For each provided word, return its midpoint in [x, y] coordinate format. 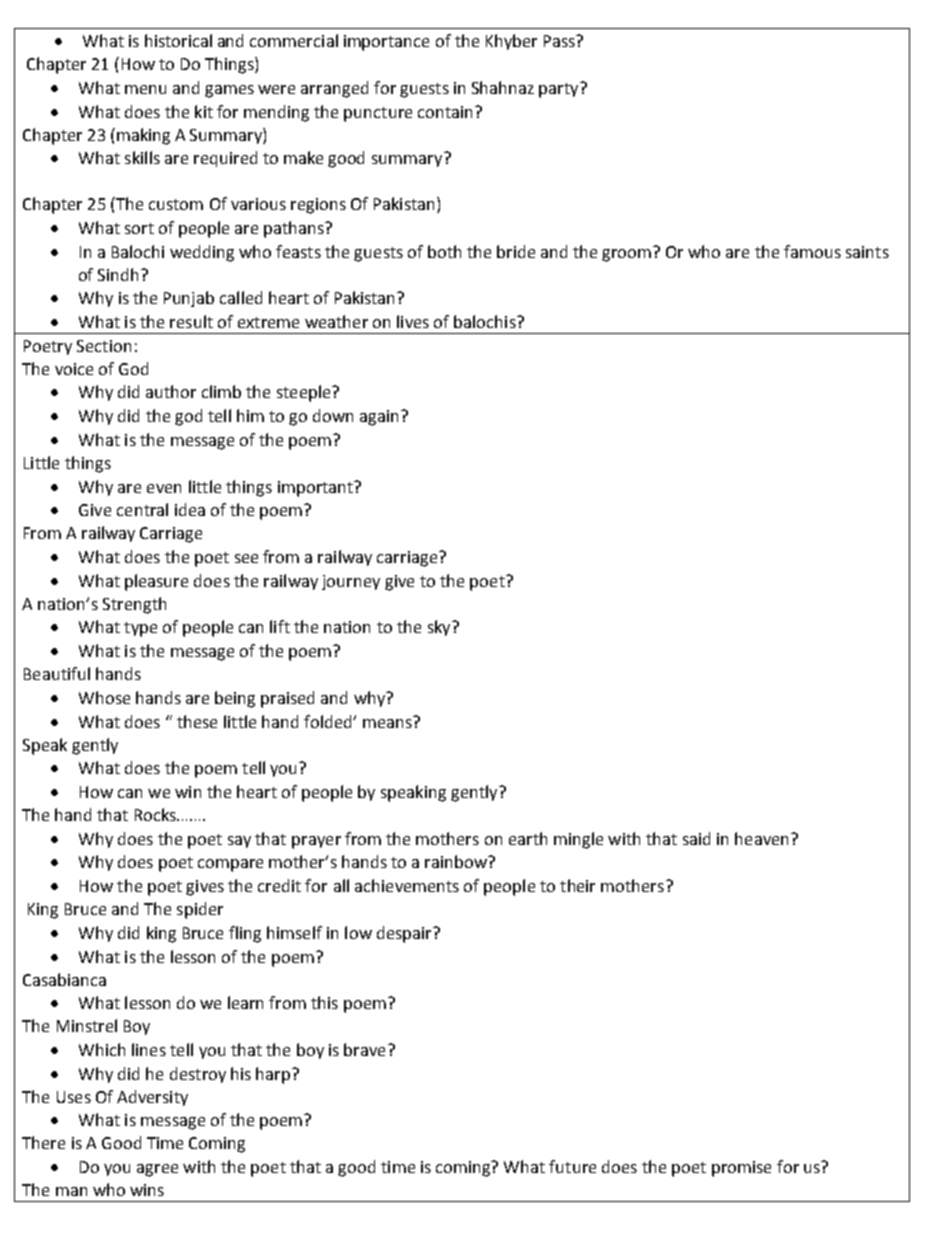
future [572, 1166]
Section [104, 346]
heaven [761, 838]
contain [445, 112]
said [696, 838]
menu [145, 89]
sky [440, 628]
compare [230, 865]
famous [812, 251]
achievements [407, 885]
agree [157, 1170]
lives [413, 321]
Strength [134, 605]
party [560, 90]
